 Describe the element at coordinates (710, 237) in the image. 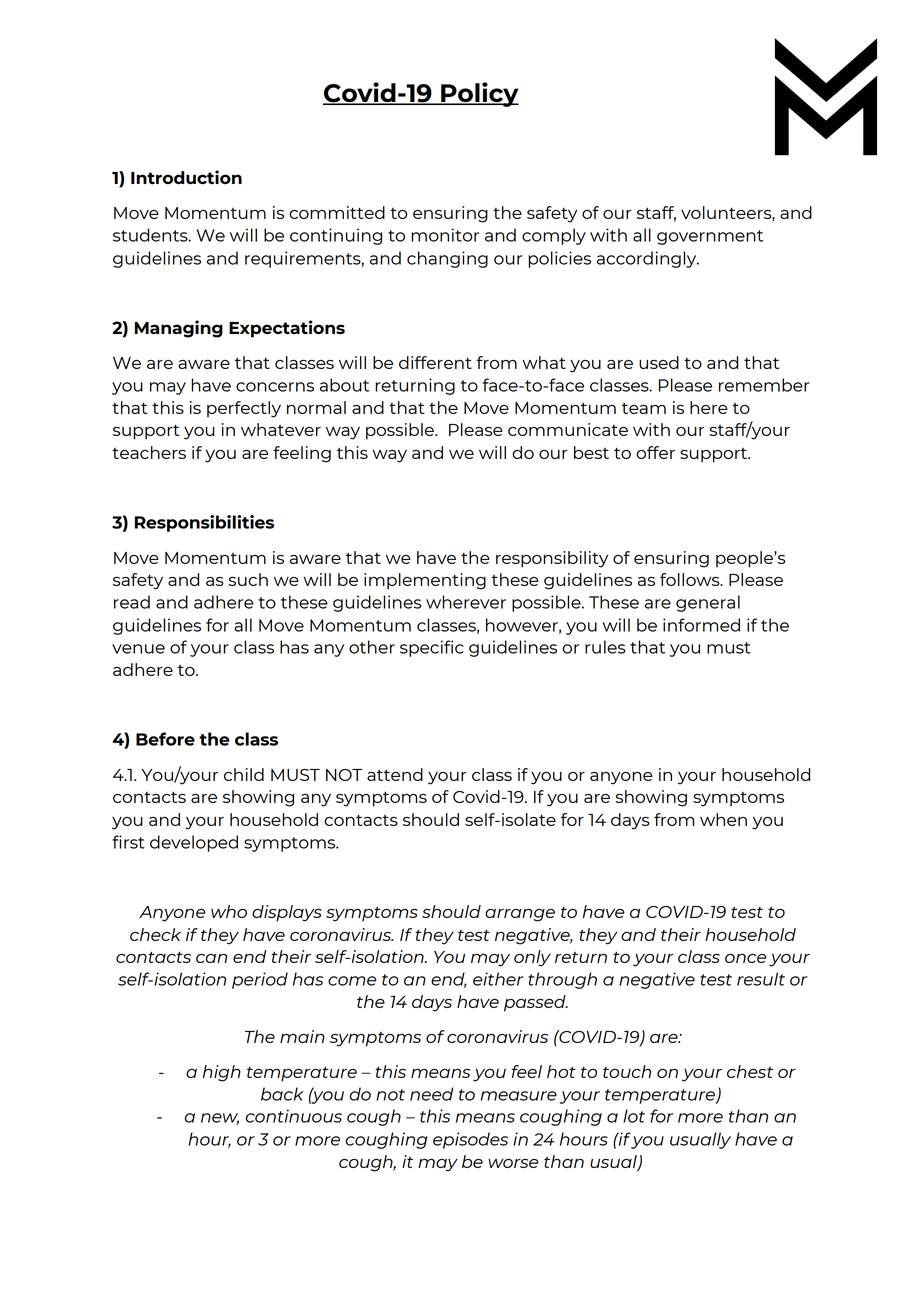

I see `government` at that location.
